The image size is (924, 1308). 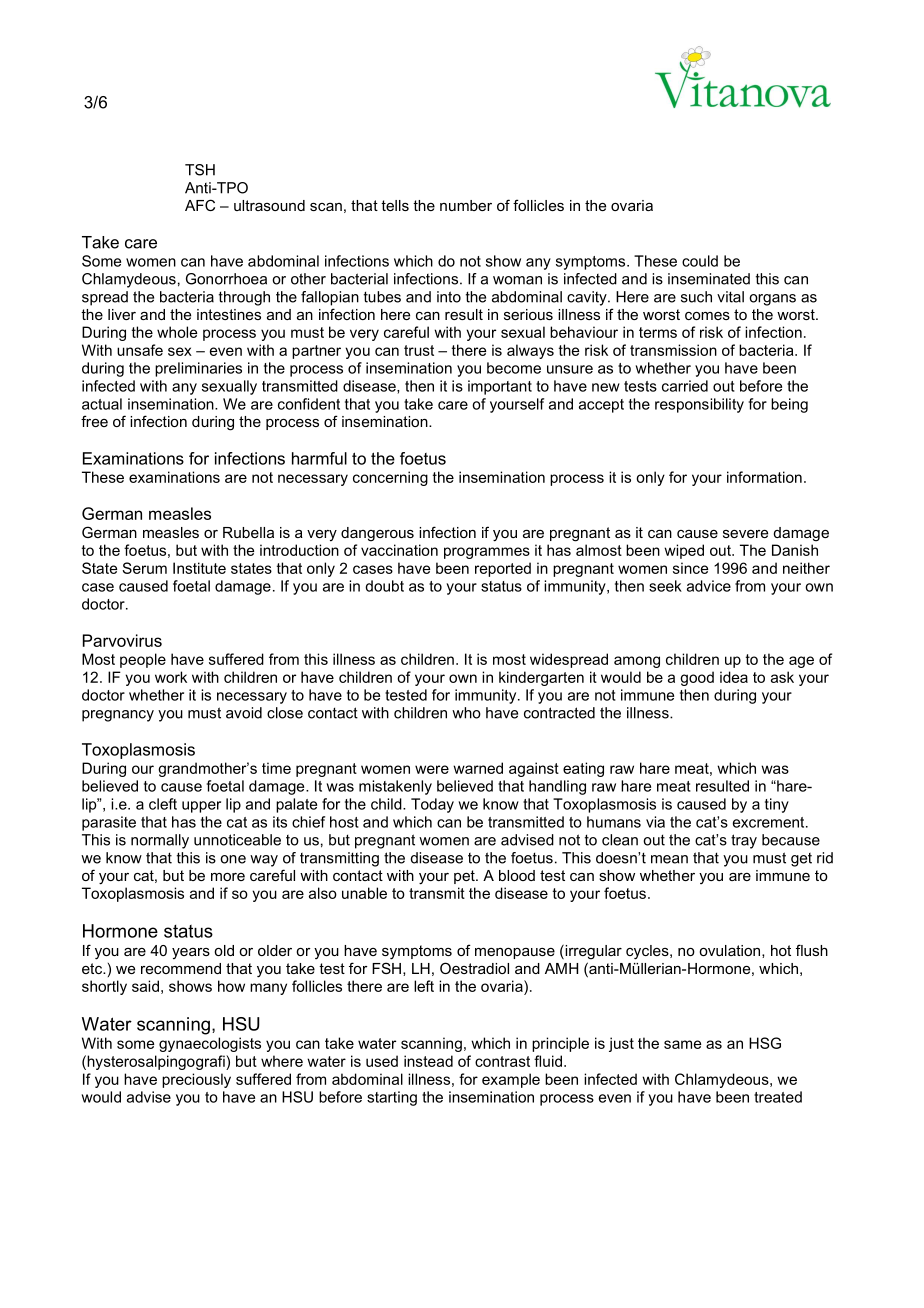 What do you see at coordinates (200, 205) in the screenshot?
I see `AFC` at bounding box center [200, 205].
